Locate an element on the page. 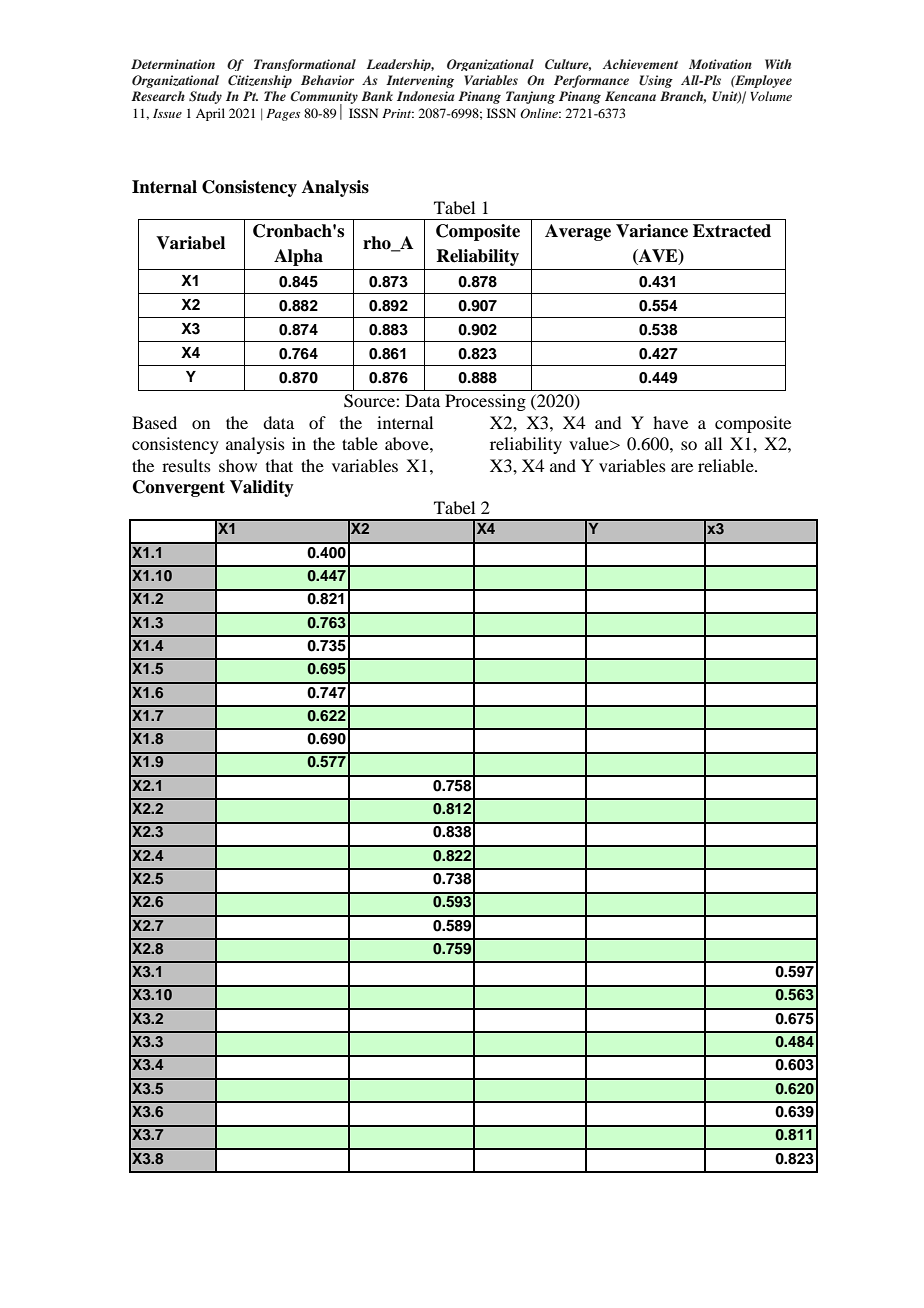 The height and width of the document is (1308, 924). Extracted is located at coordinates (732, 231).
